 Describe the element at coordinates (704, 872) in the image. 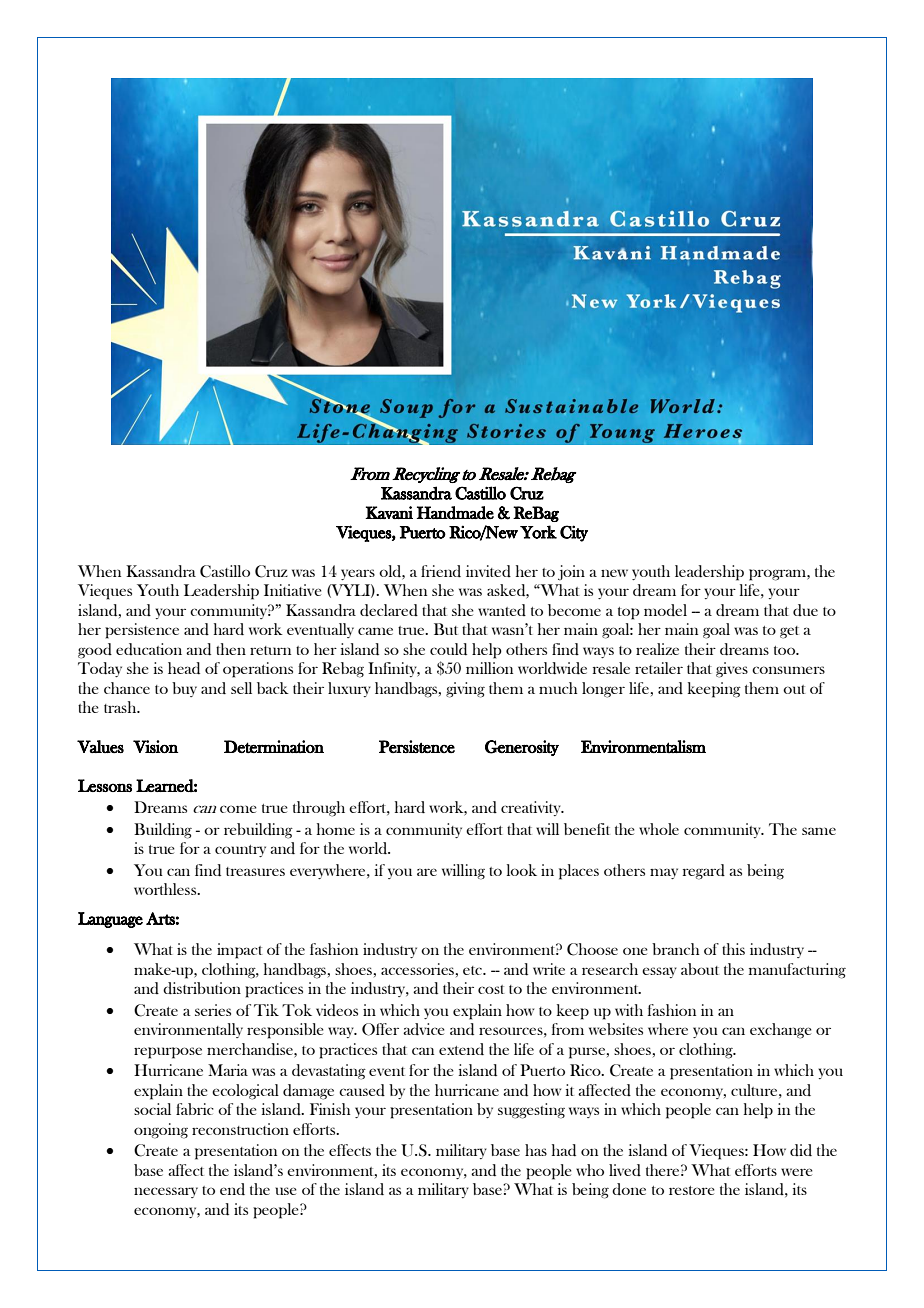

I see `regard` at that location.
